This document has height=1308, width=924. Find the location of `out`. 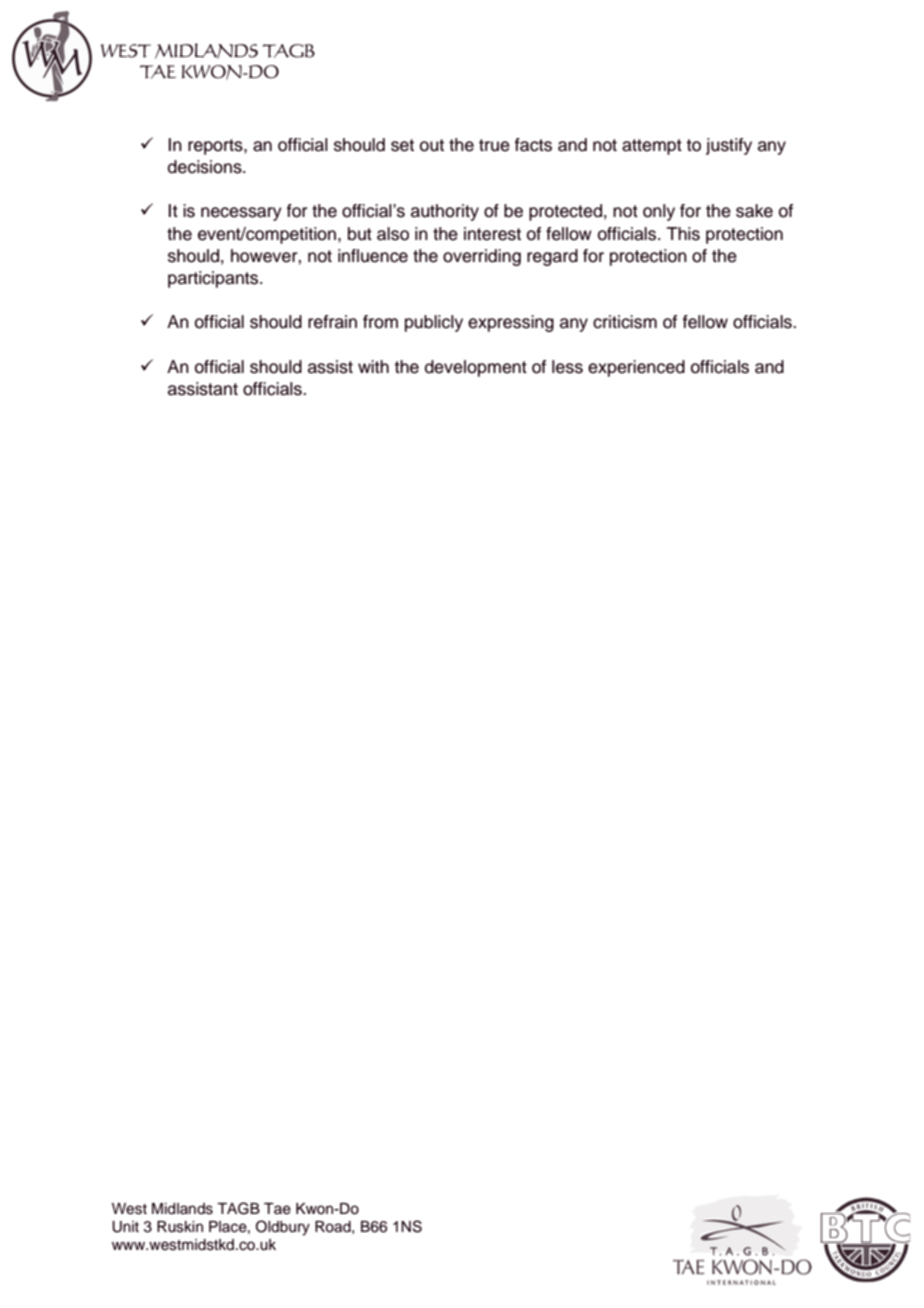

out is located at coordinates (432, 145).
